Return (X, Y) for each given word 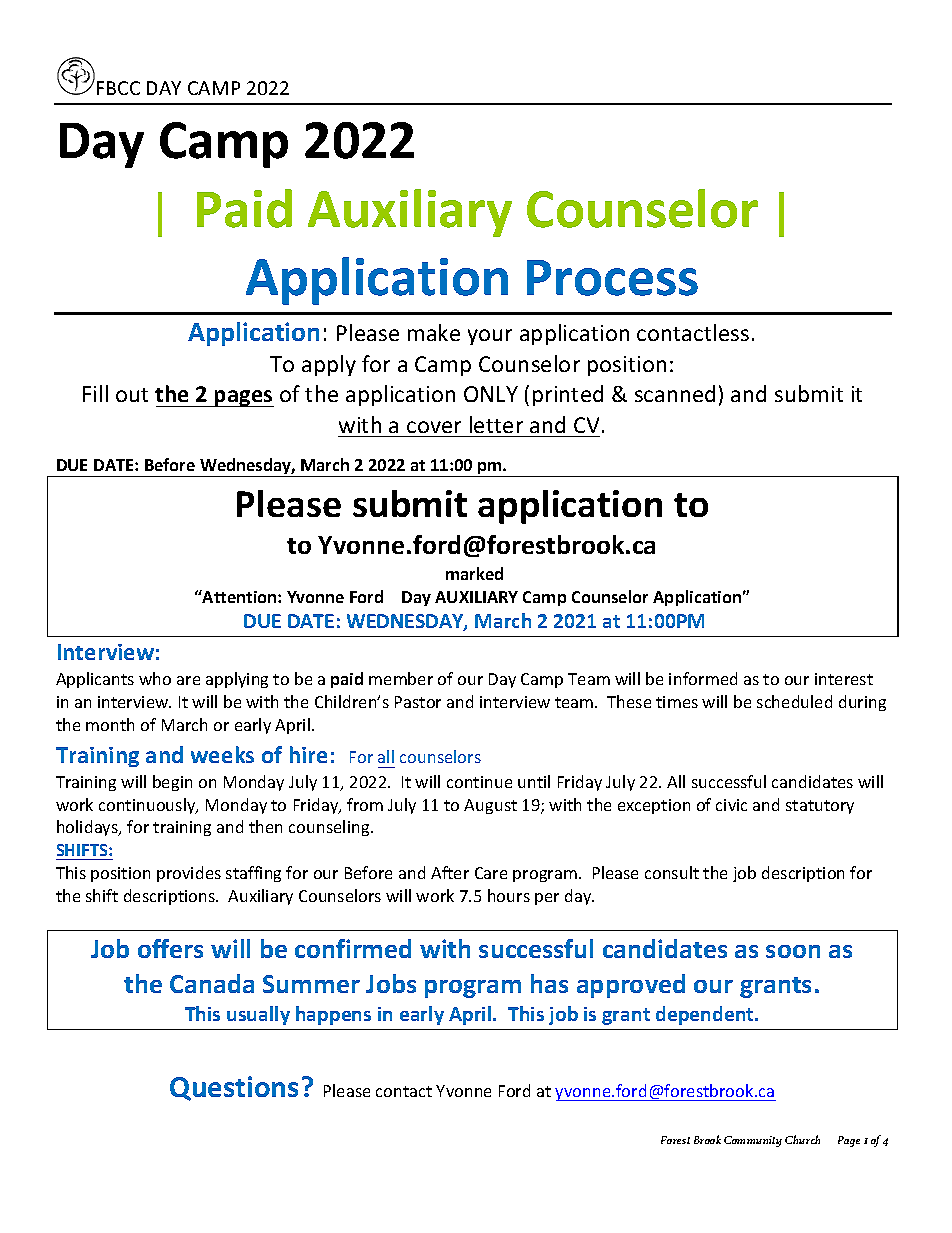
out (132, 395)
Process (612, 278)
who (155, 678)
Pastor (418, 702)
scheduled (794, 701)
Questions (234, 1088)
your (490, 337)
